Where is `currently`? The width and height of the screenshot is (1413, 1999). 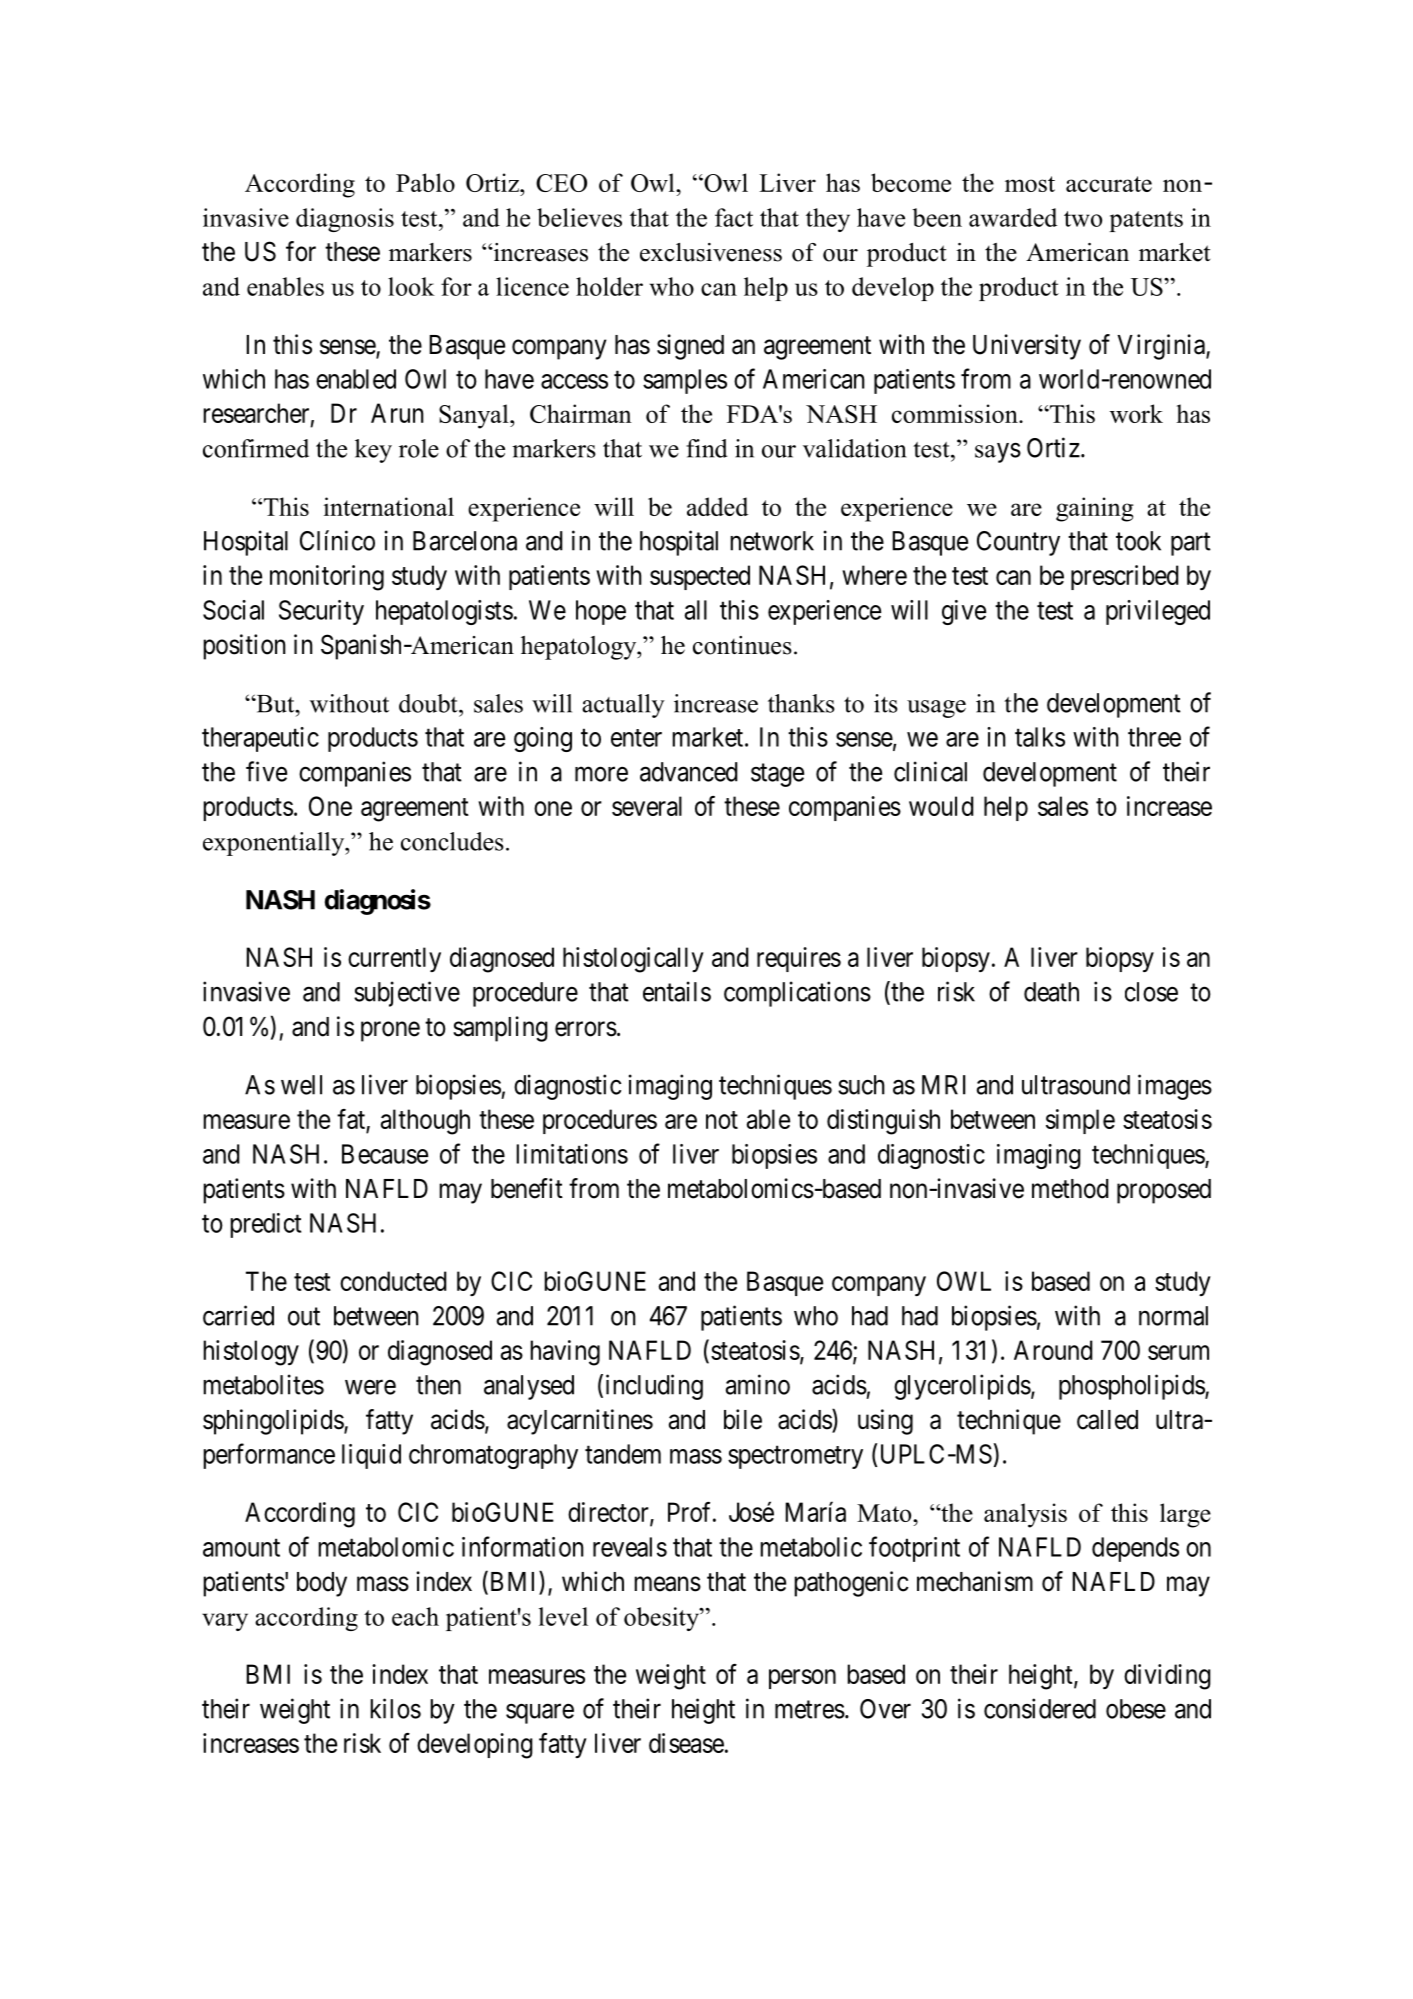 currently is located at coordinates (394, 959).
